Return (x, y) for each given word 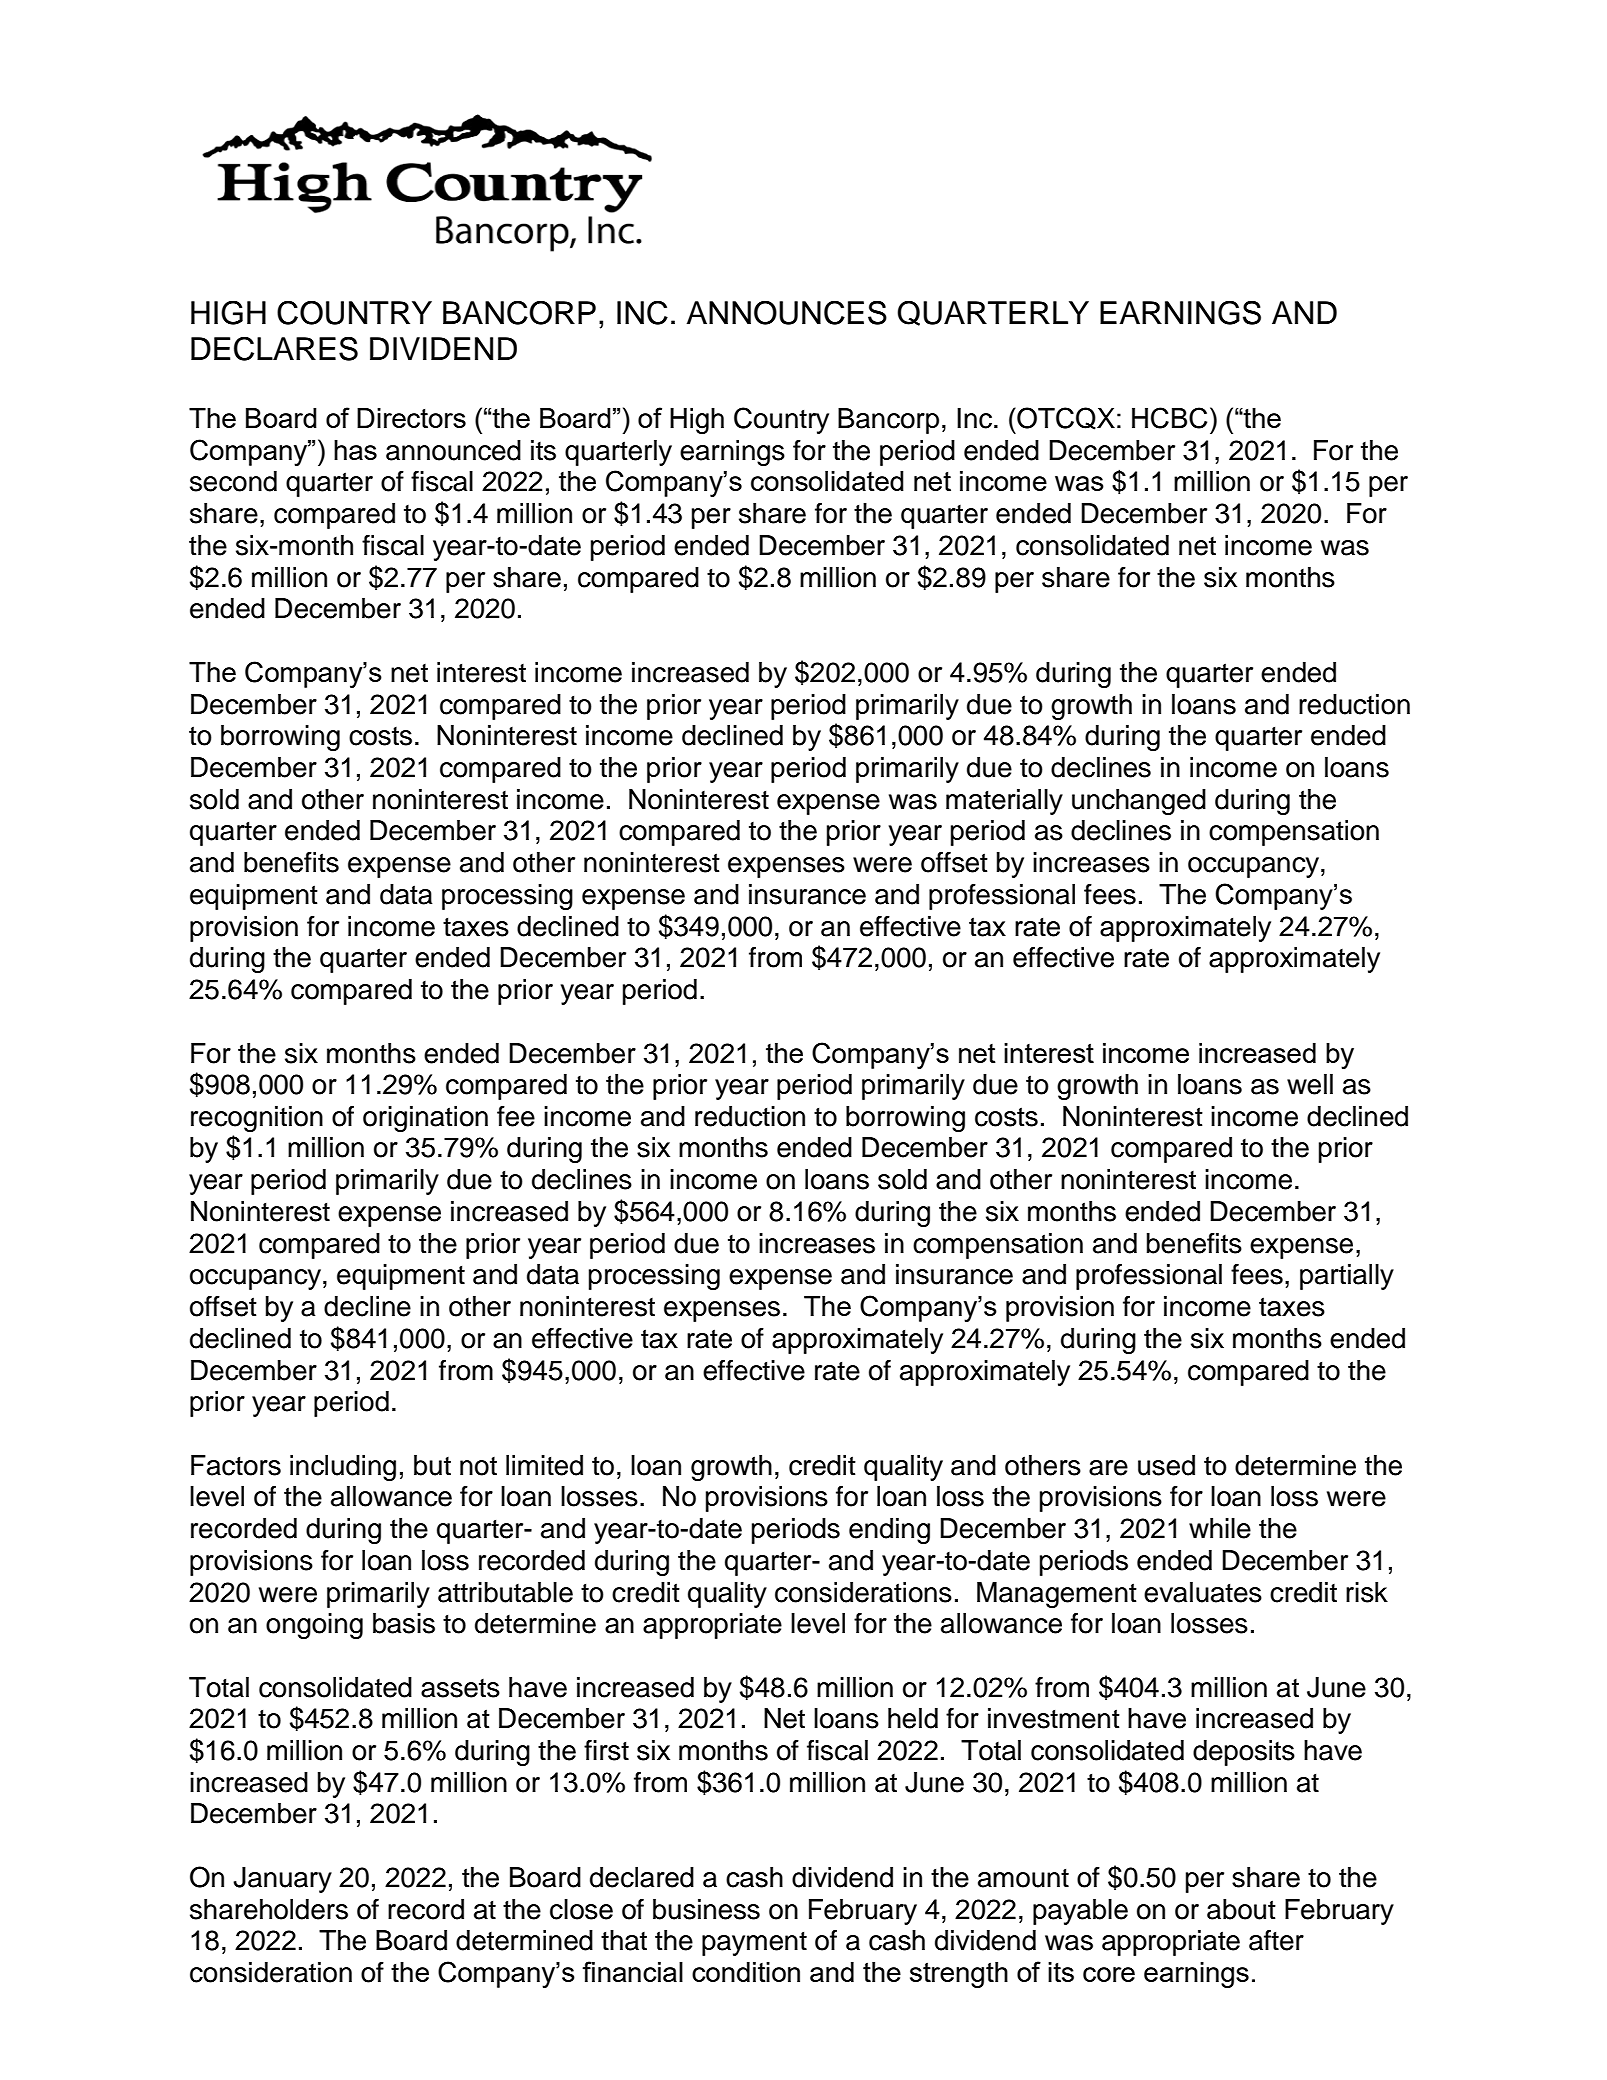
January (282, 1880)
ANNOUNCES (787, 312)
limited (544, 1465)
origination (425, 1119)
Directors (411, 418)
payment (754, 1943)
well (1310, 1084)
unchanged (1139, 802)
